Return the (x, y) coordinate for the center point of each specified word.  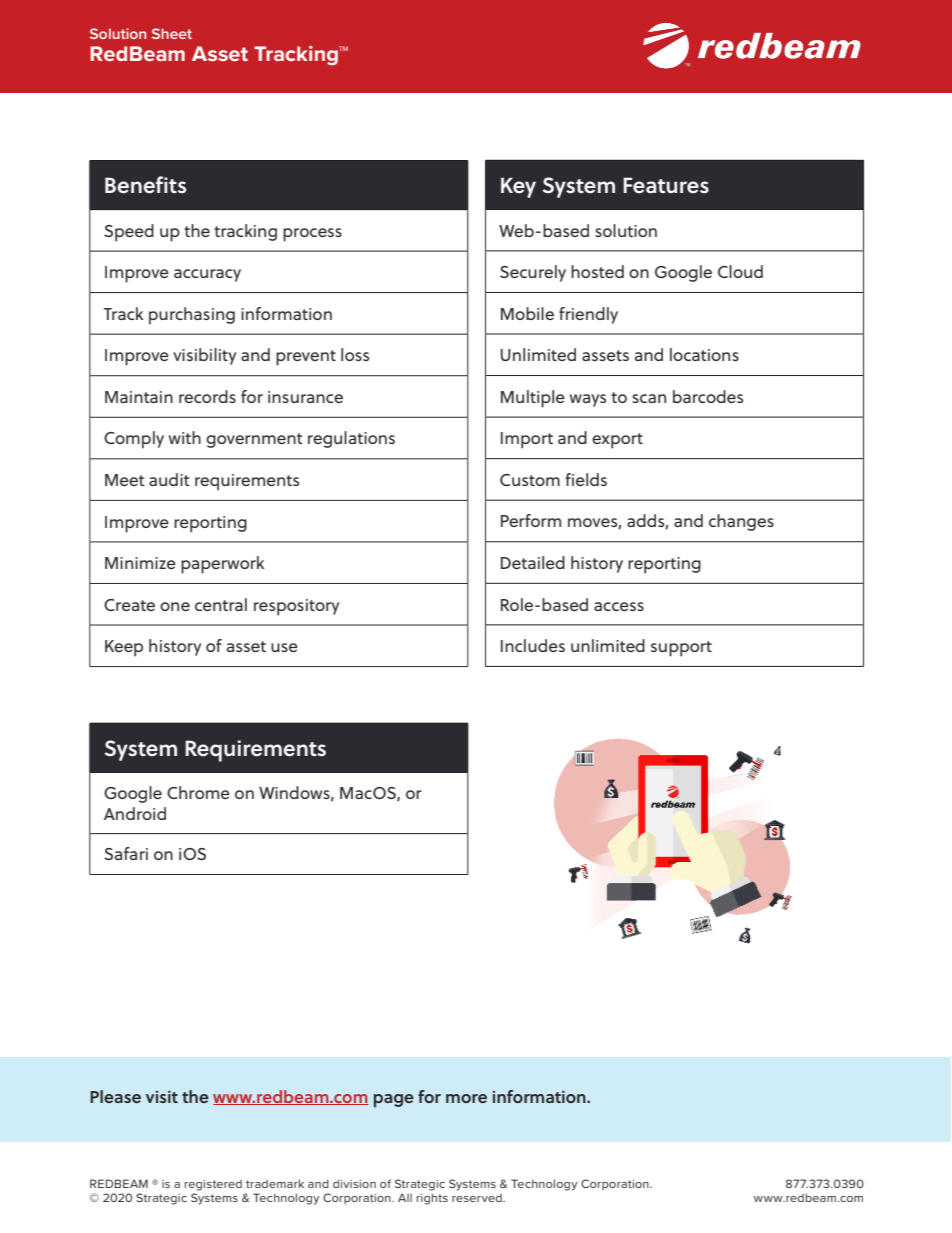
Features (666, 185)
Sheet (172, 33)
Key (518, 187)
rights (432, 1199)
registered (213, 1185)
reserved (478, 1198)
